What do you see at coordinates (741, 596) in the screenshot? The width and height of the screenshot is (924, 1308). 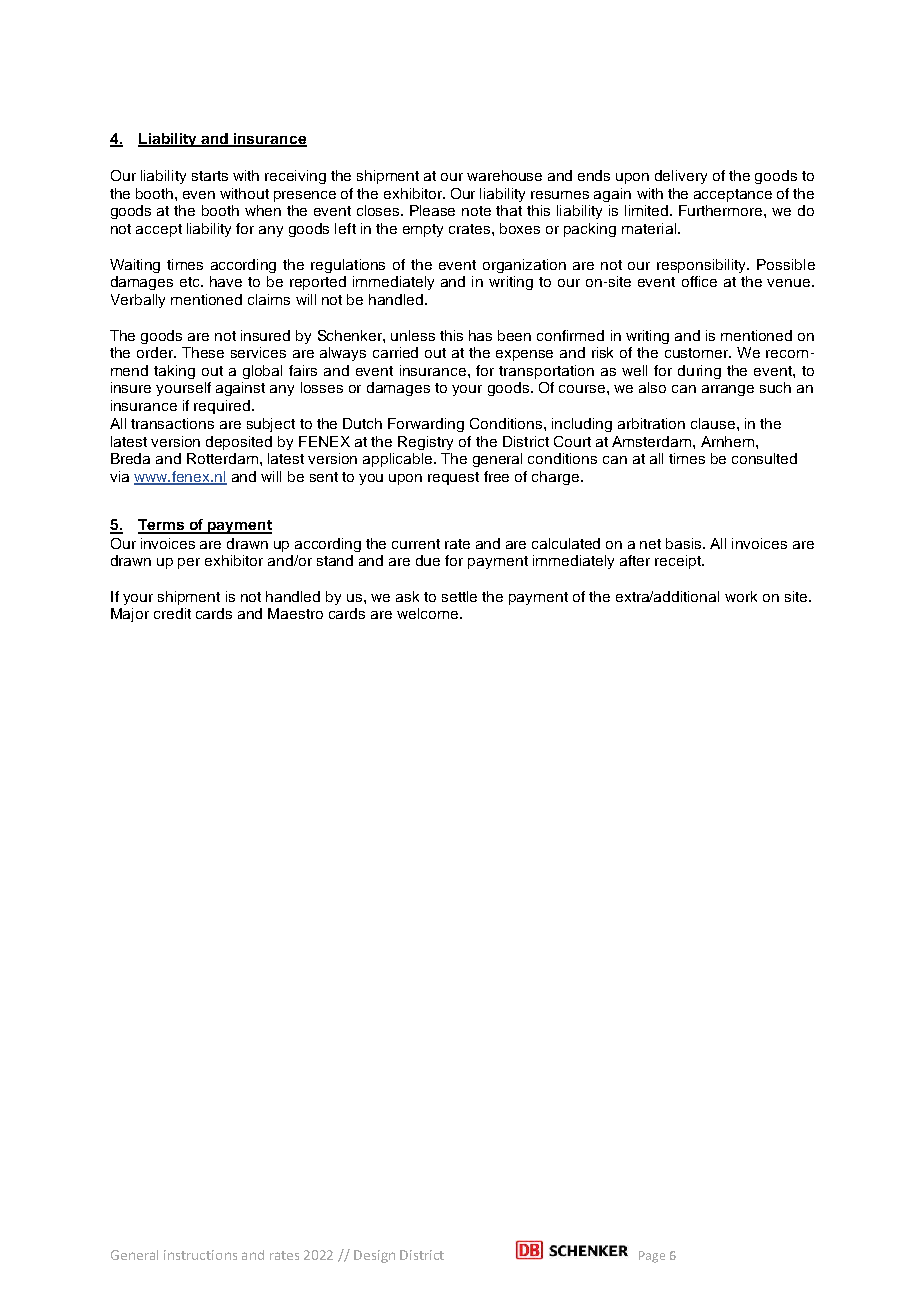 I see `work` at bounding box center [741, 596].
